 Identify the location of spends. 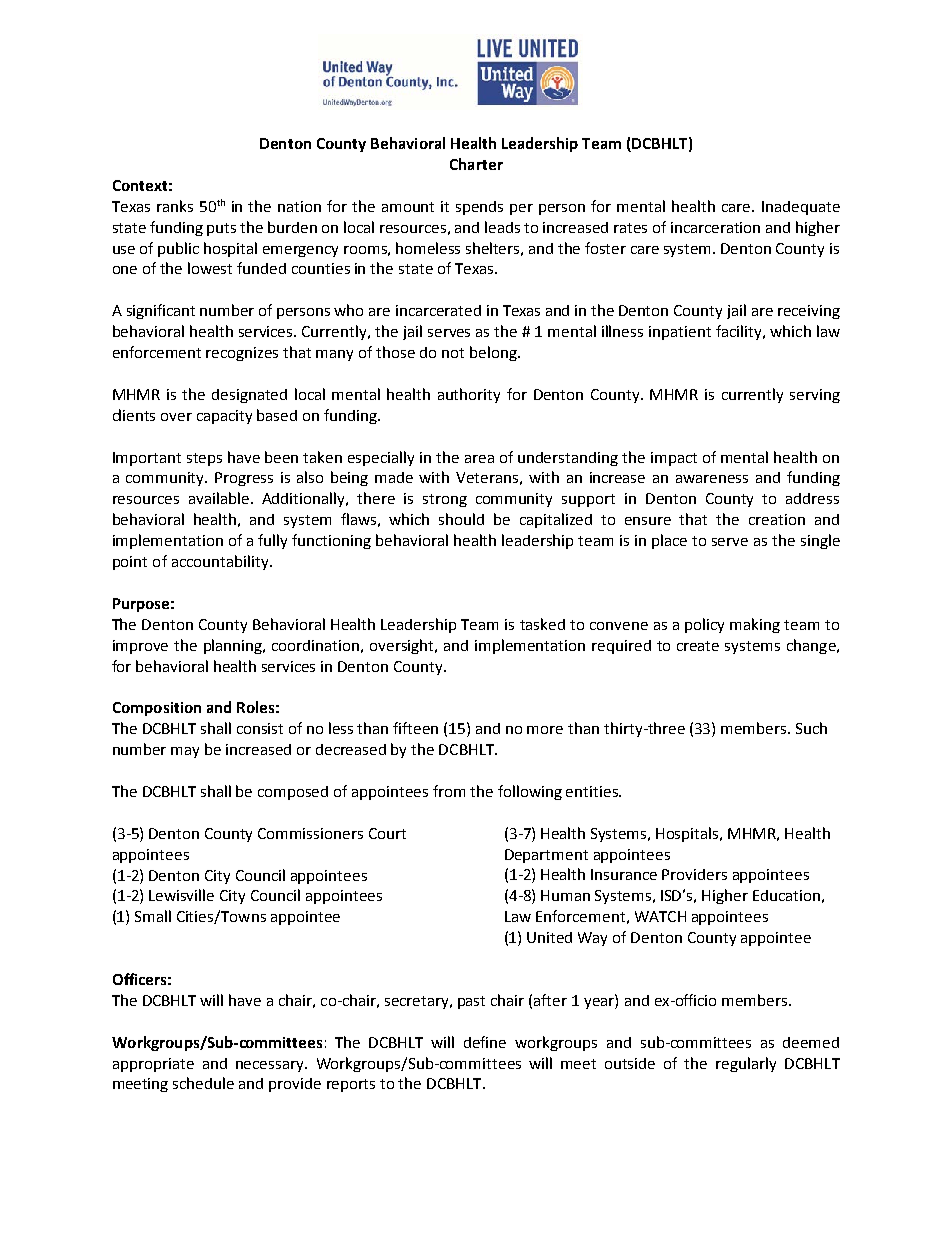
(479, 208).
